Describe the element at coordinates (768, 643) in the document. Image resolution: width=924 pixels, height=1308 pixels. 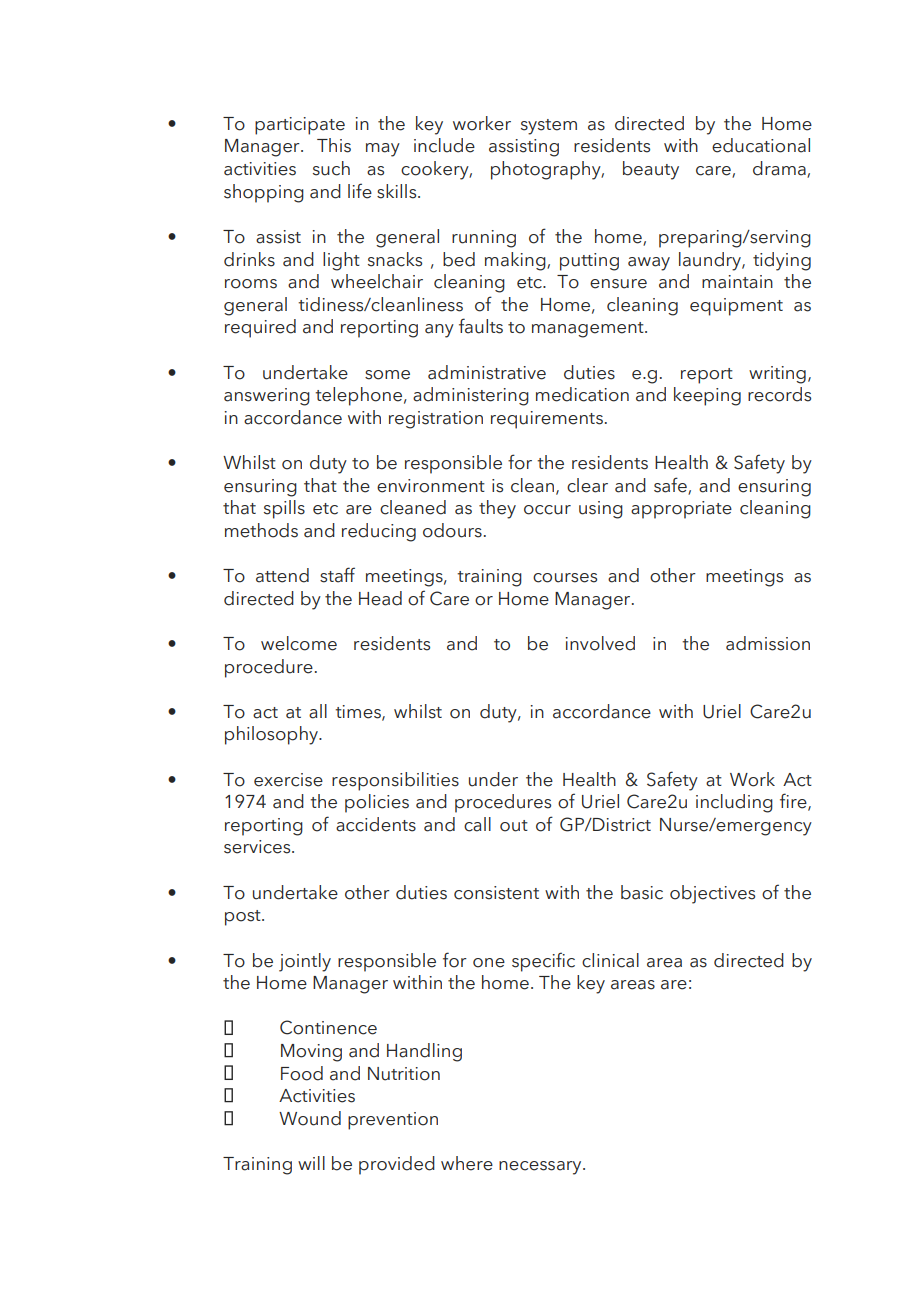
I see `admission` at that location.
